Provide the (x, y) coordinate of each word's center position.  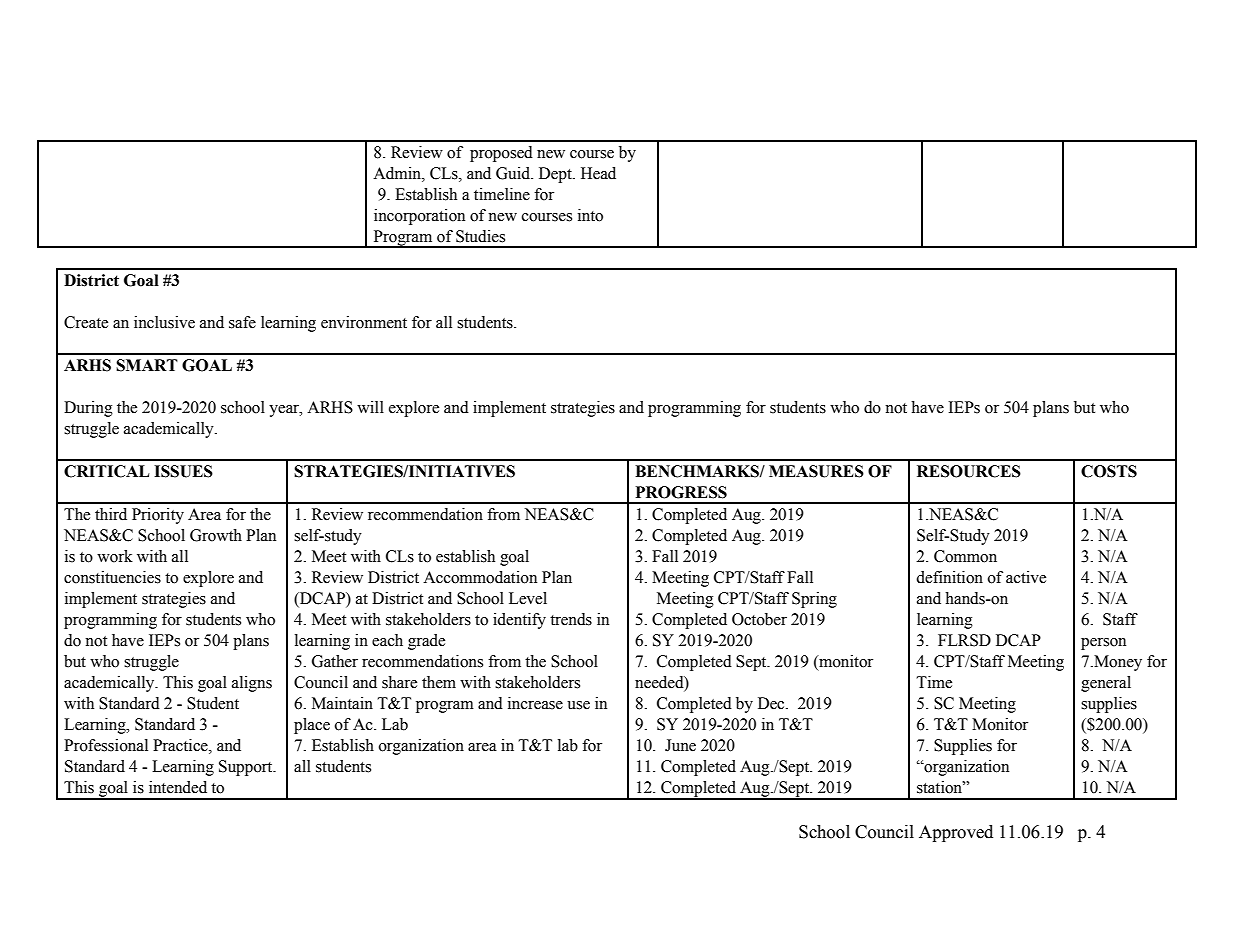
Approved (956, 833)
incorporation (419, 217)
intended (178, 787)
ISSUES (183, 471)
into (590, 215)
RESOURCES (969, 471)
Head (598, 173)
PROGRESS (681, 492)
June (680, 745)
